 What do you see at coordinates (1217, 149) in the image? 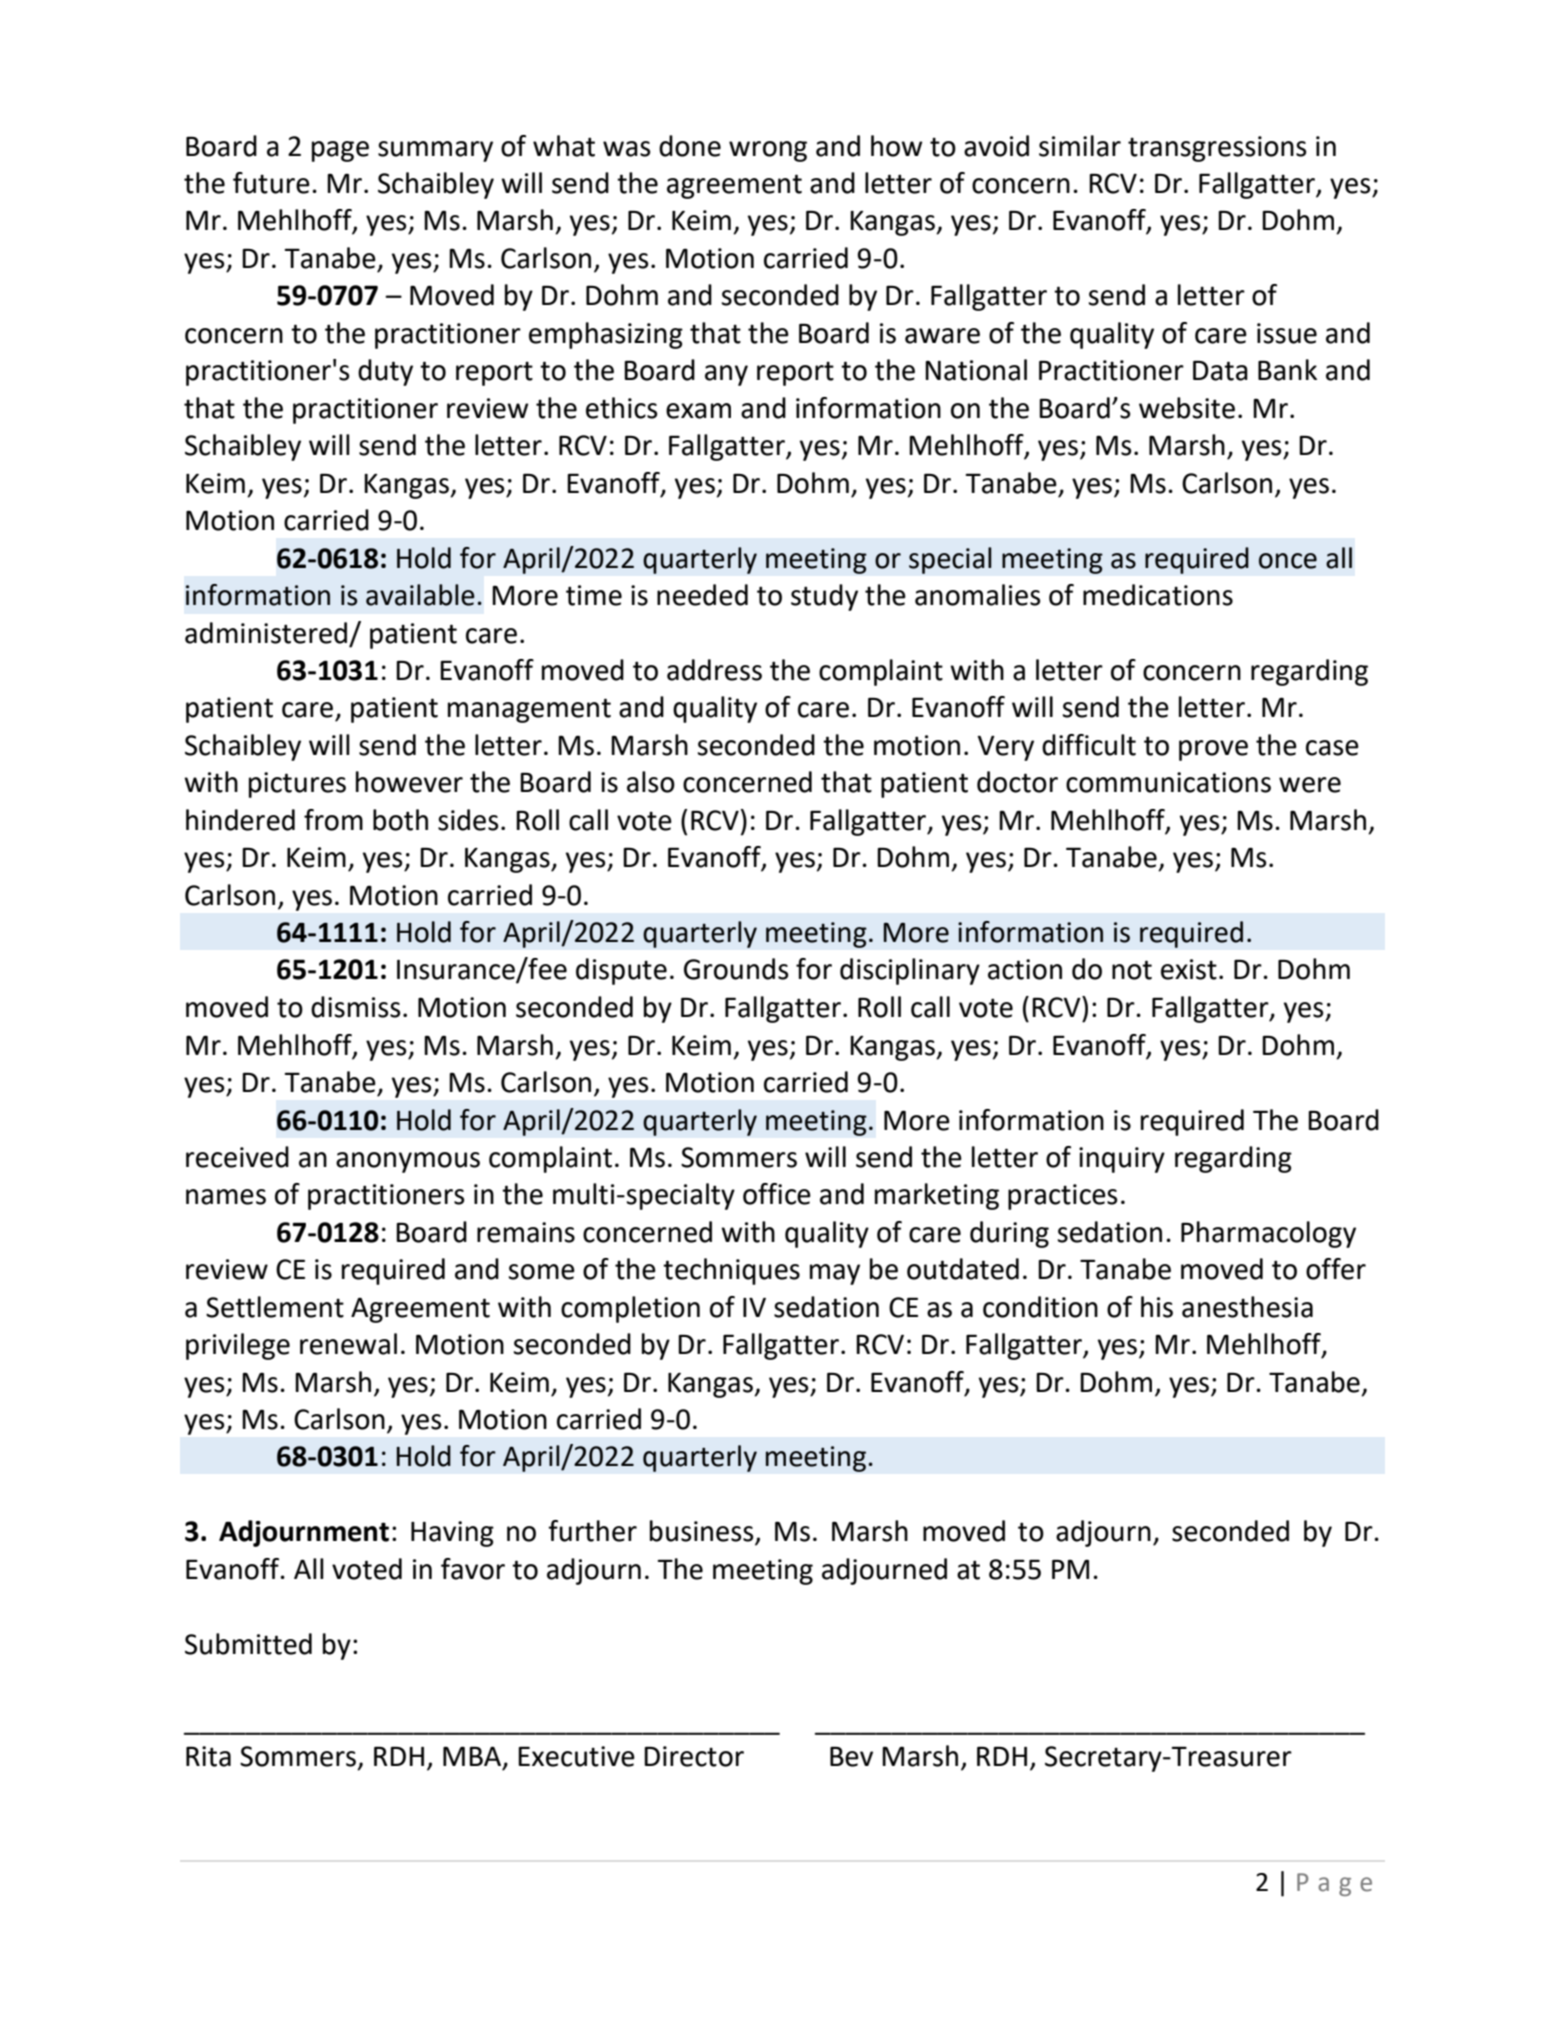
I see `transgressions` at bounding box center [1217, 149].
